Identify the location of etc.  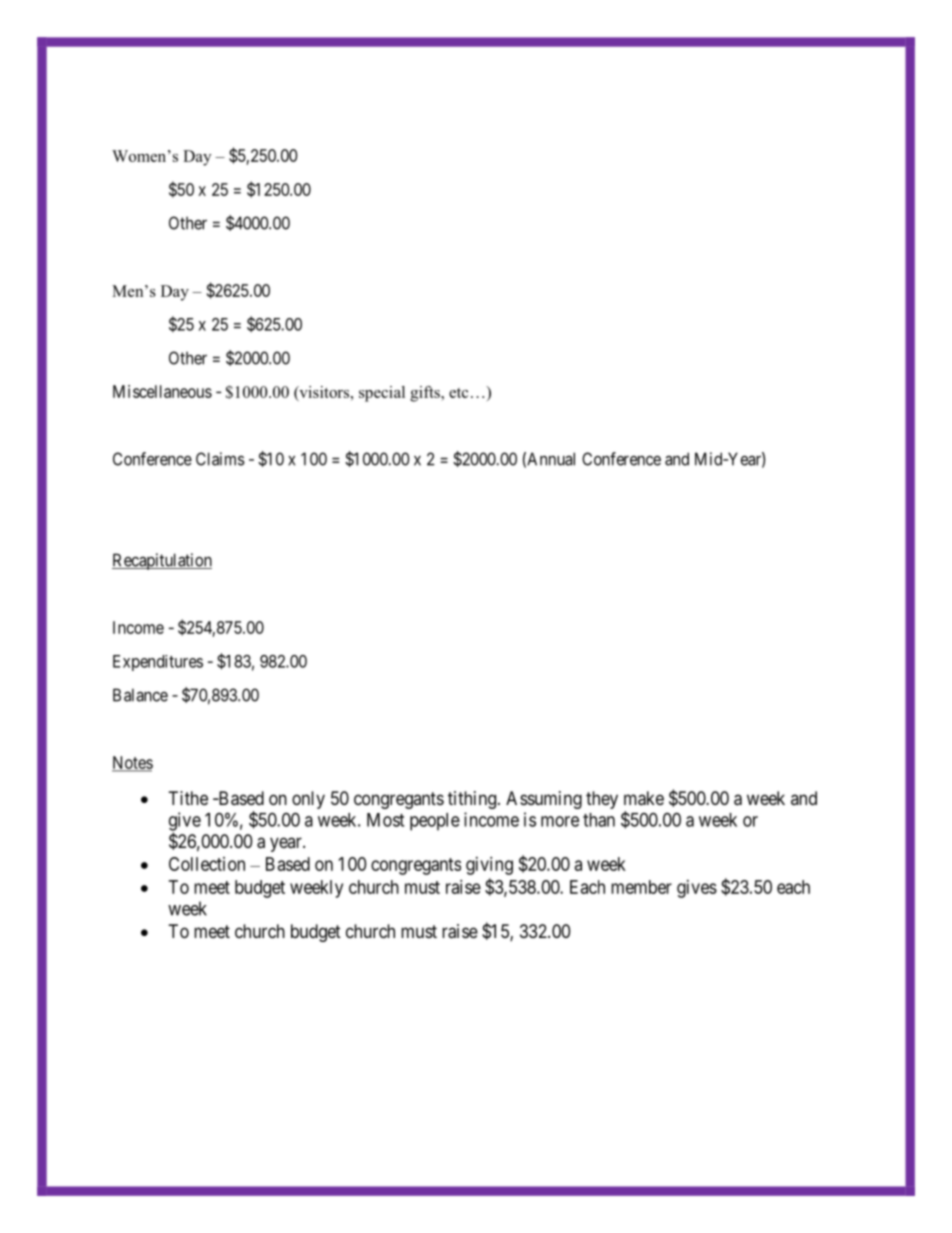
(458, 393).
